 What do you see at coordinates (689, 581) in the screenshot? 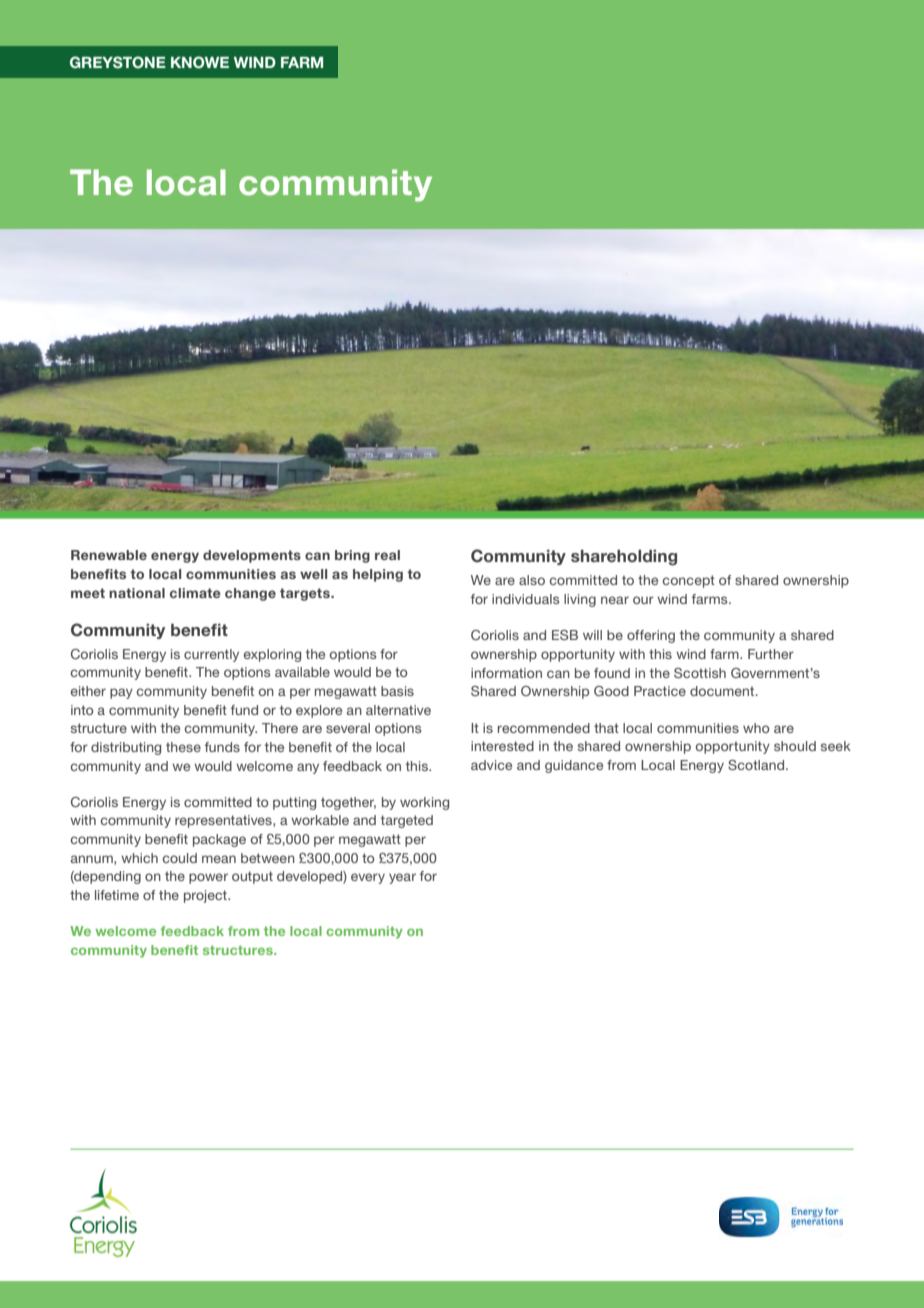
I see `concept` at bounding box center [689, 581].
